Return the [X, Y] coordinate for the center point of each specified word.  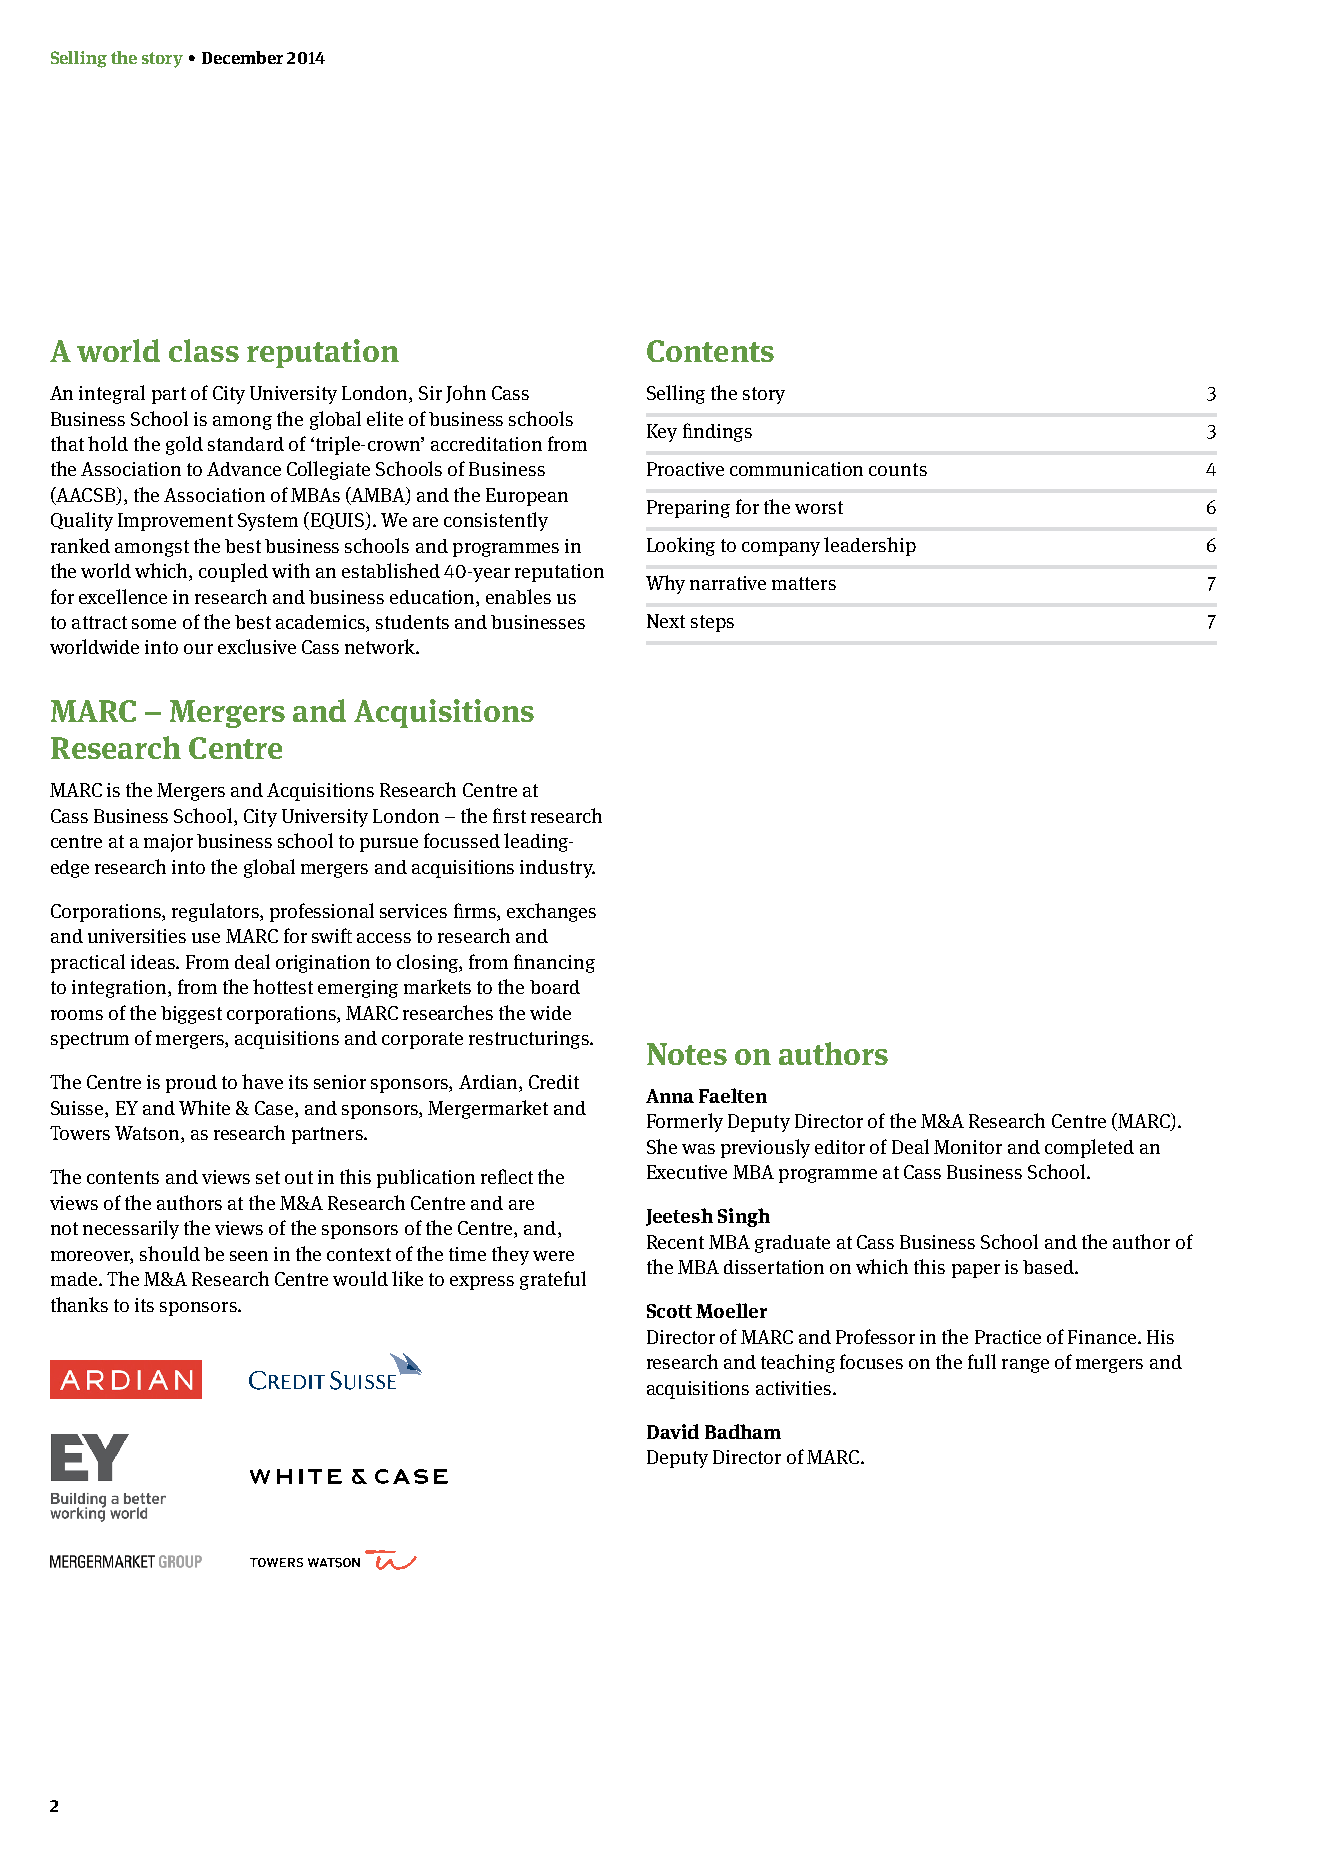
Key [662, 433]
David [673, 1431]
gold [184, 445]
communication [796, 469]
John [466, 394]
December [242, 57]
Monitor [968, 1147]
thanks [79, 1304]
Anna [670, 1096]
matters [804, 583]
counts [898, 469]
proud [191, 1084]
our [198, 649]
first [509, 815]
